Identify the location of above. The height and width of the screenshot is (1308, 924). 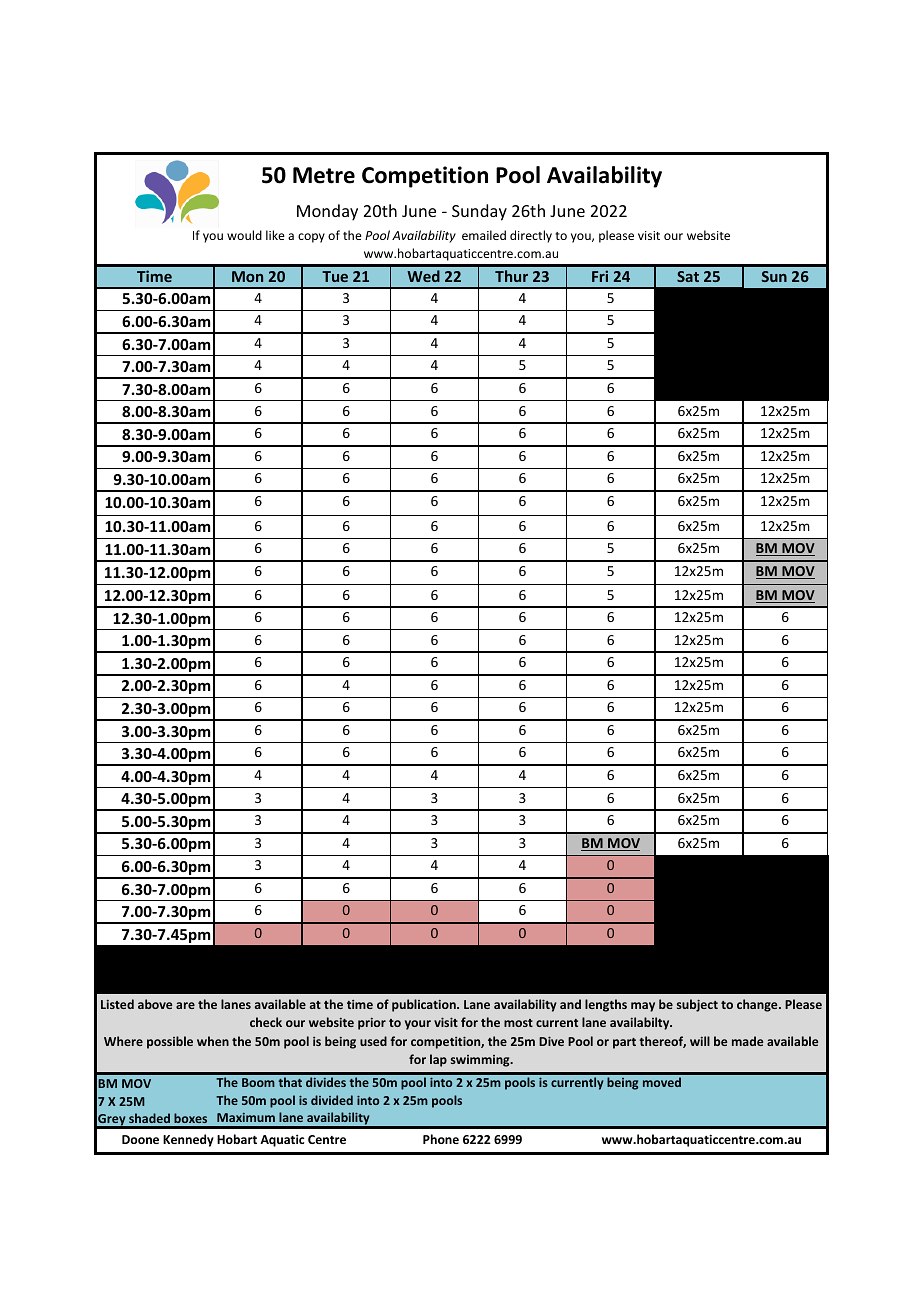
(155, 1004).
